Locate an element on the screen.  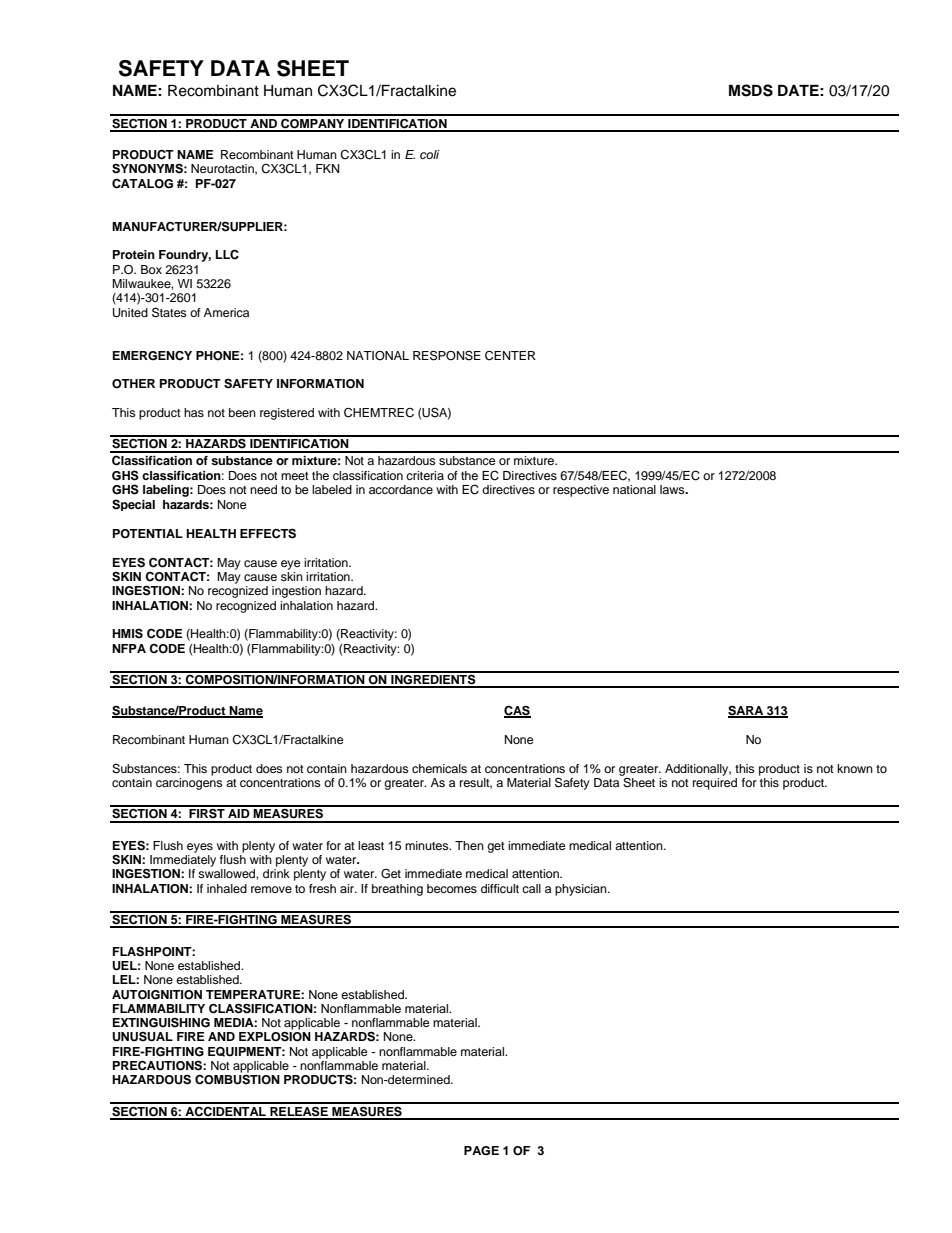
laws is located at coordinates (673, 489).
